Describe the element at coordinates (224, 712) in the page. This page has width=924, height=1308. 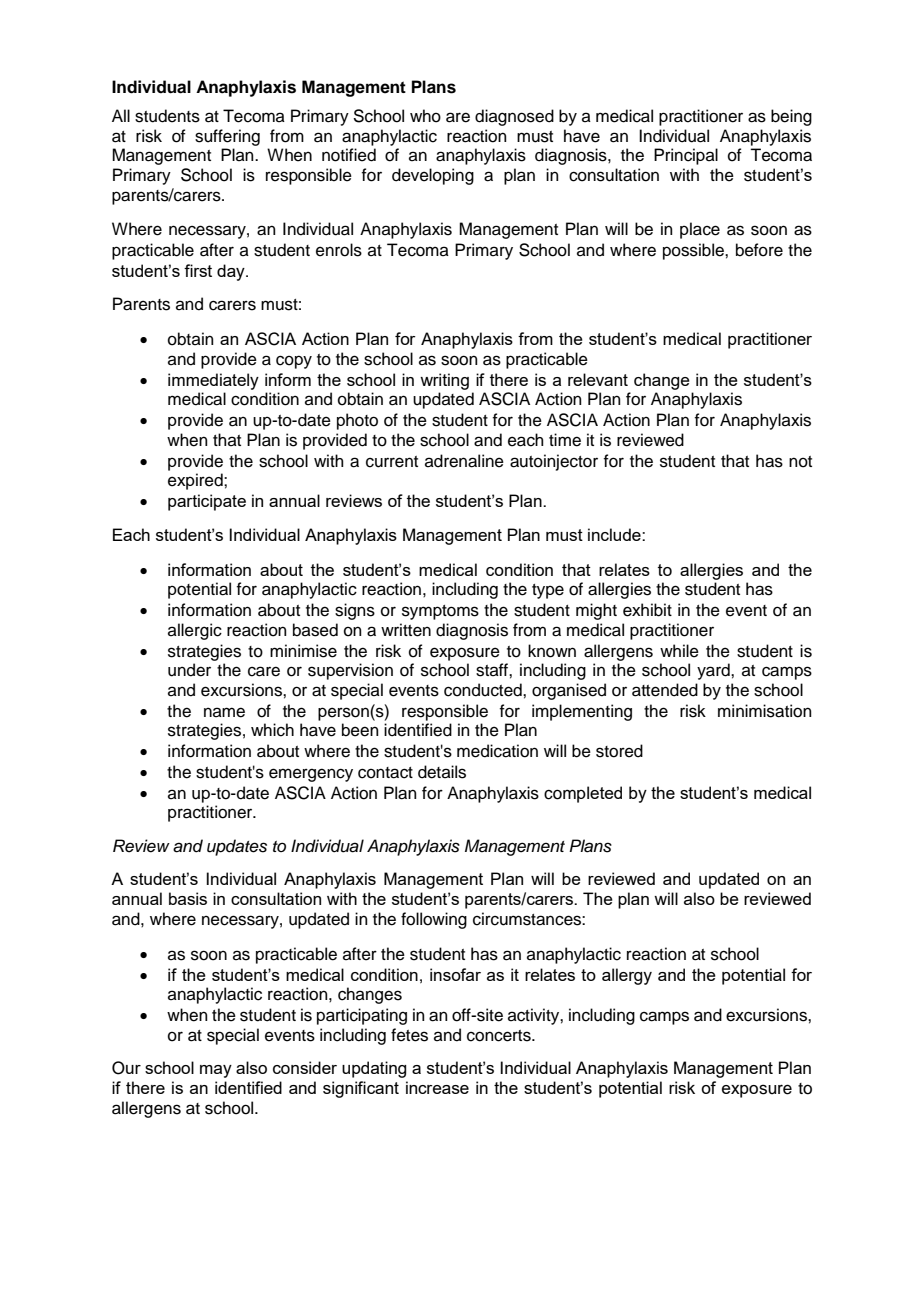
I see `name` at that location.
